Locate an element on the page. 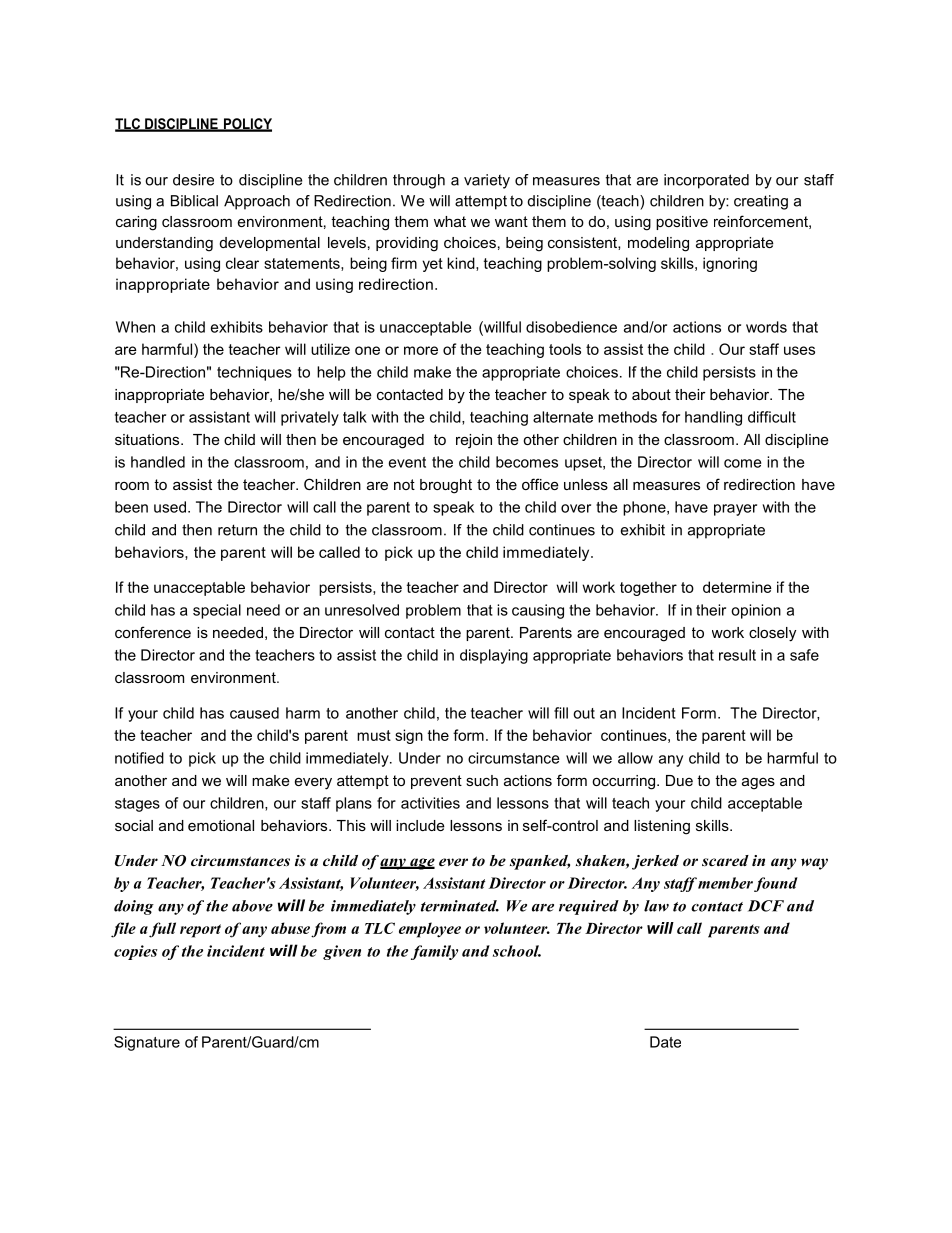 This document has width=952, height=1233. rejoin is located at coordinates (474, 441).
